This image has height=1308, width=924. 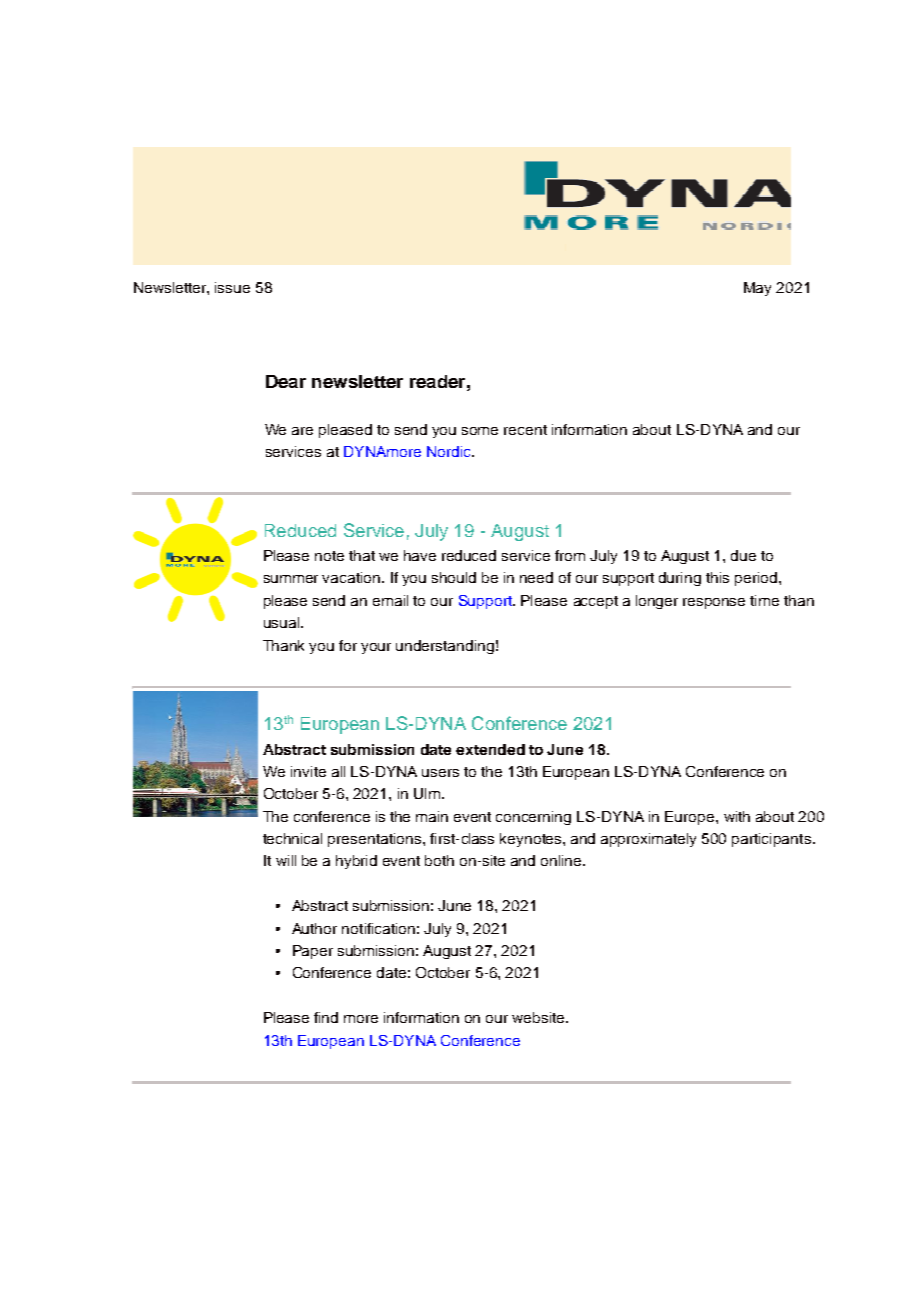 What do you see at coordinates (743, 555) in the image?
I see `due` at bounding box center [743, 555].
